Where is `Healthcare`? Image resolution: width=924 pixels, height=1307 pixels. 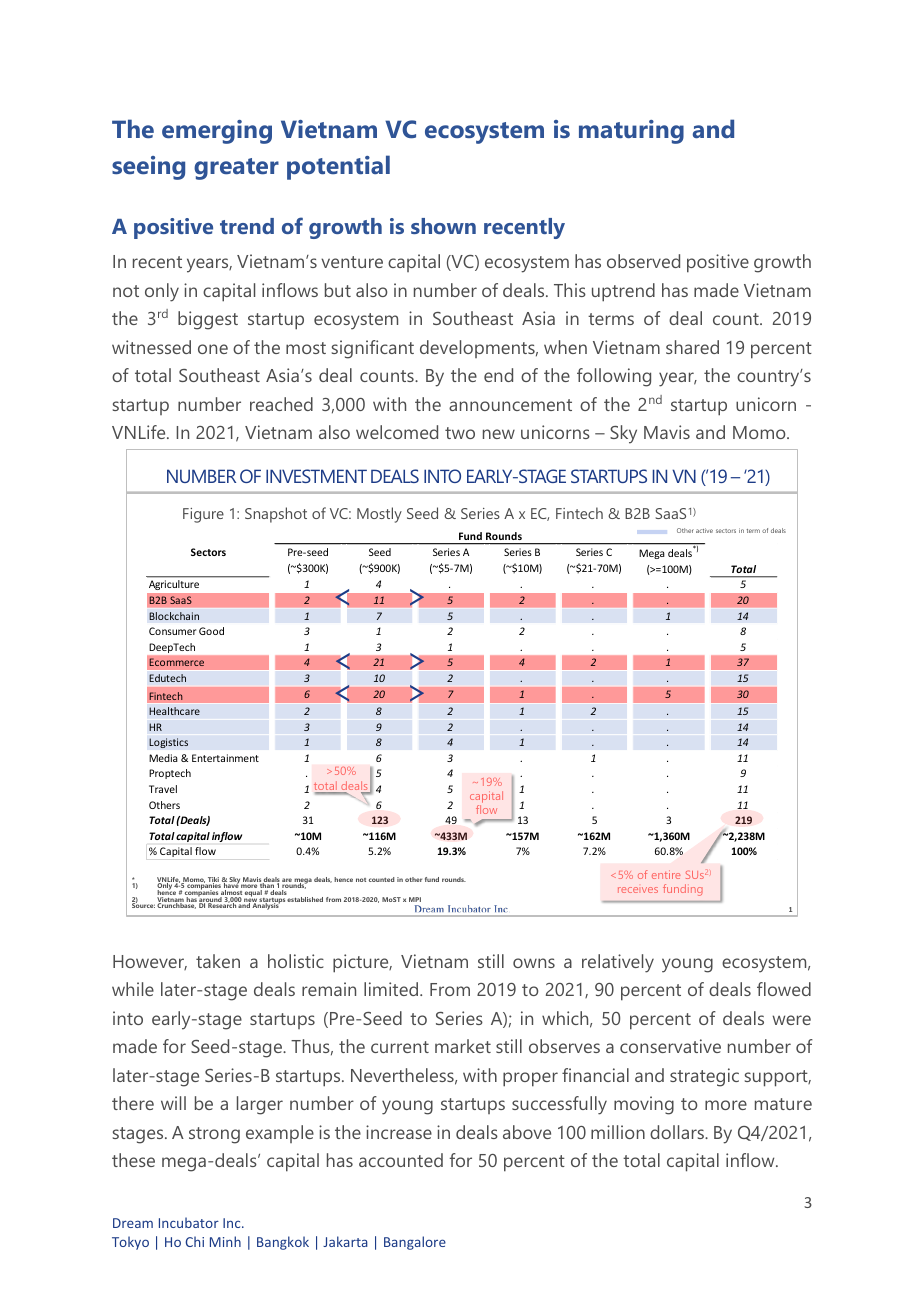 Healthcare is located at coordinates (174, 711).
